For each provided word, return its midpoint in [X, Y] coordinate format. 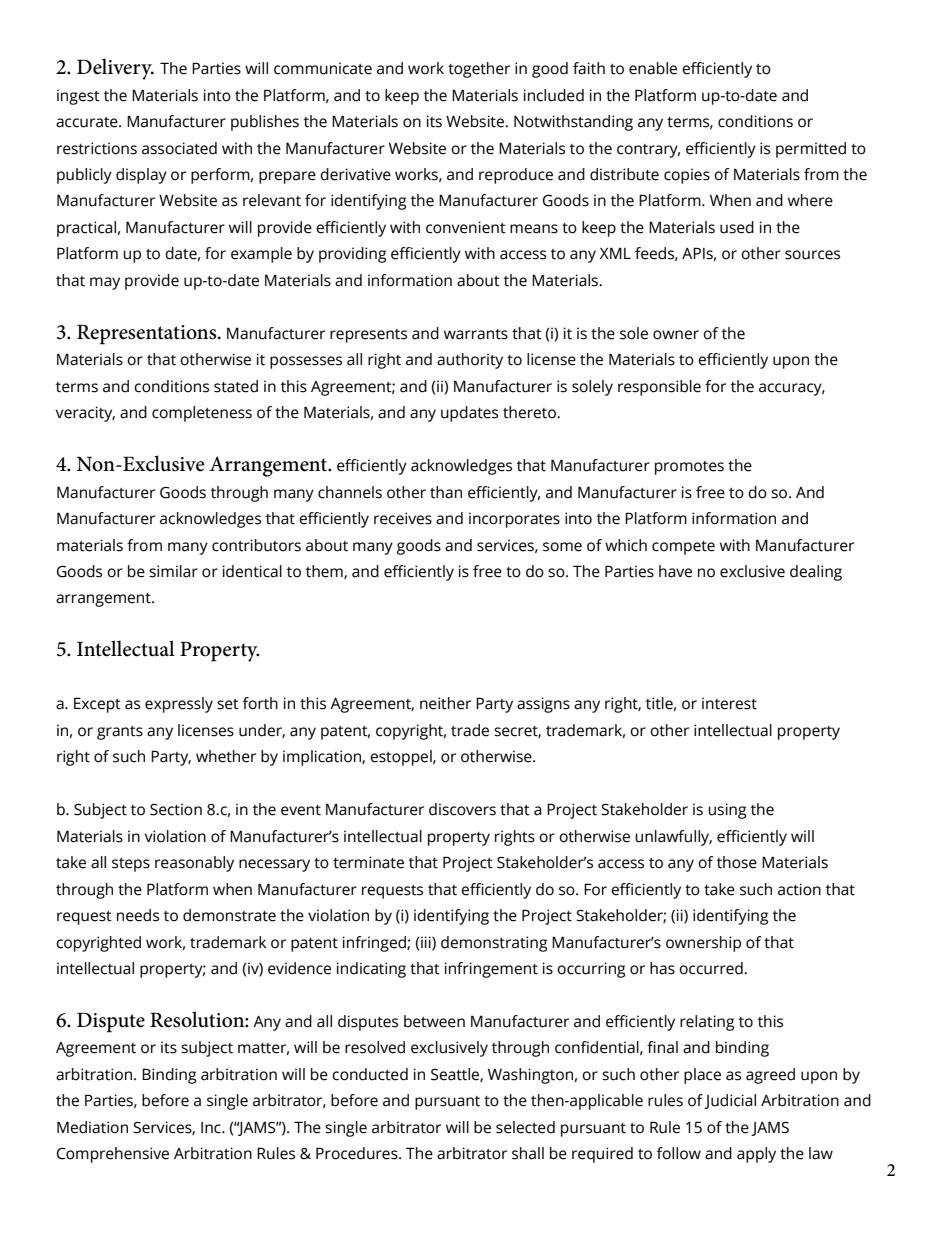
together [479, 70]
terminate [368, 862]
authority [470, 361]
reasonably [194, 864]
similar [173, 571]
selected [525, 1127]
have [675, 571]
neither [445, 703]
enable [653, 68]
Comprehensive [113, 1155]
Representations [148, 334]
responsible [659, 388]
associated [179, 148]
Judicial [730, 1101]
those [737, 862]
